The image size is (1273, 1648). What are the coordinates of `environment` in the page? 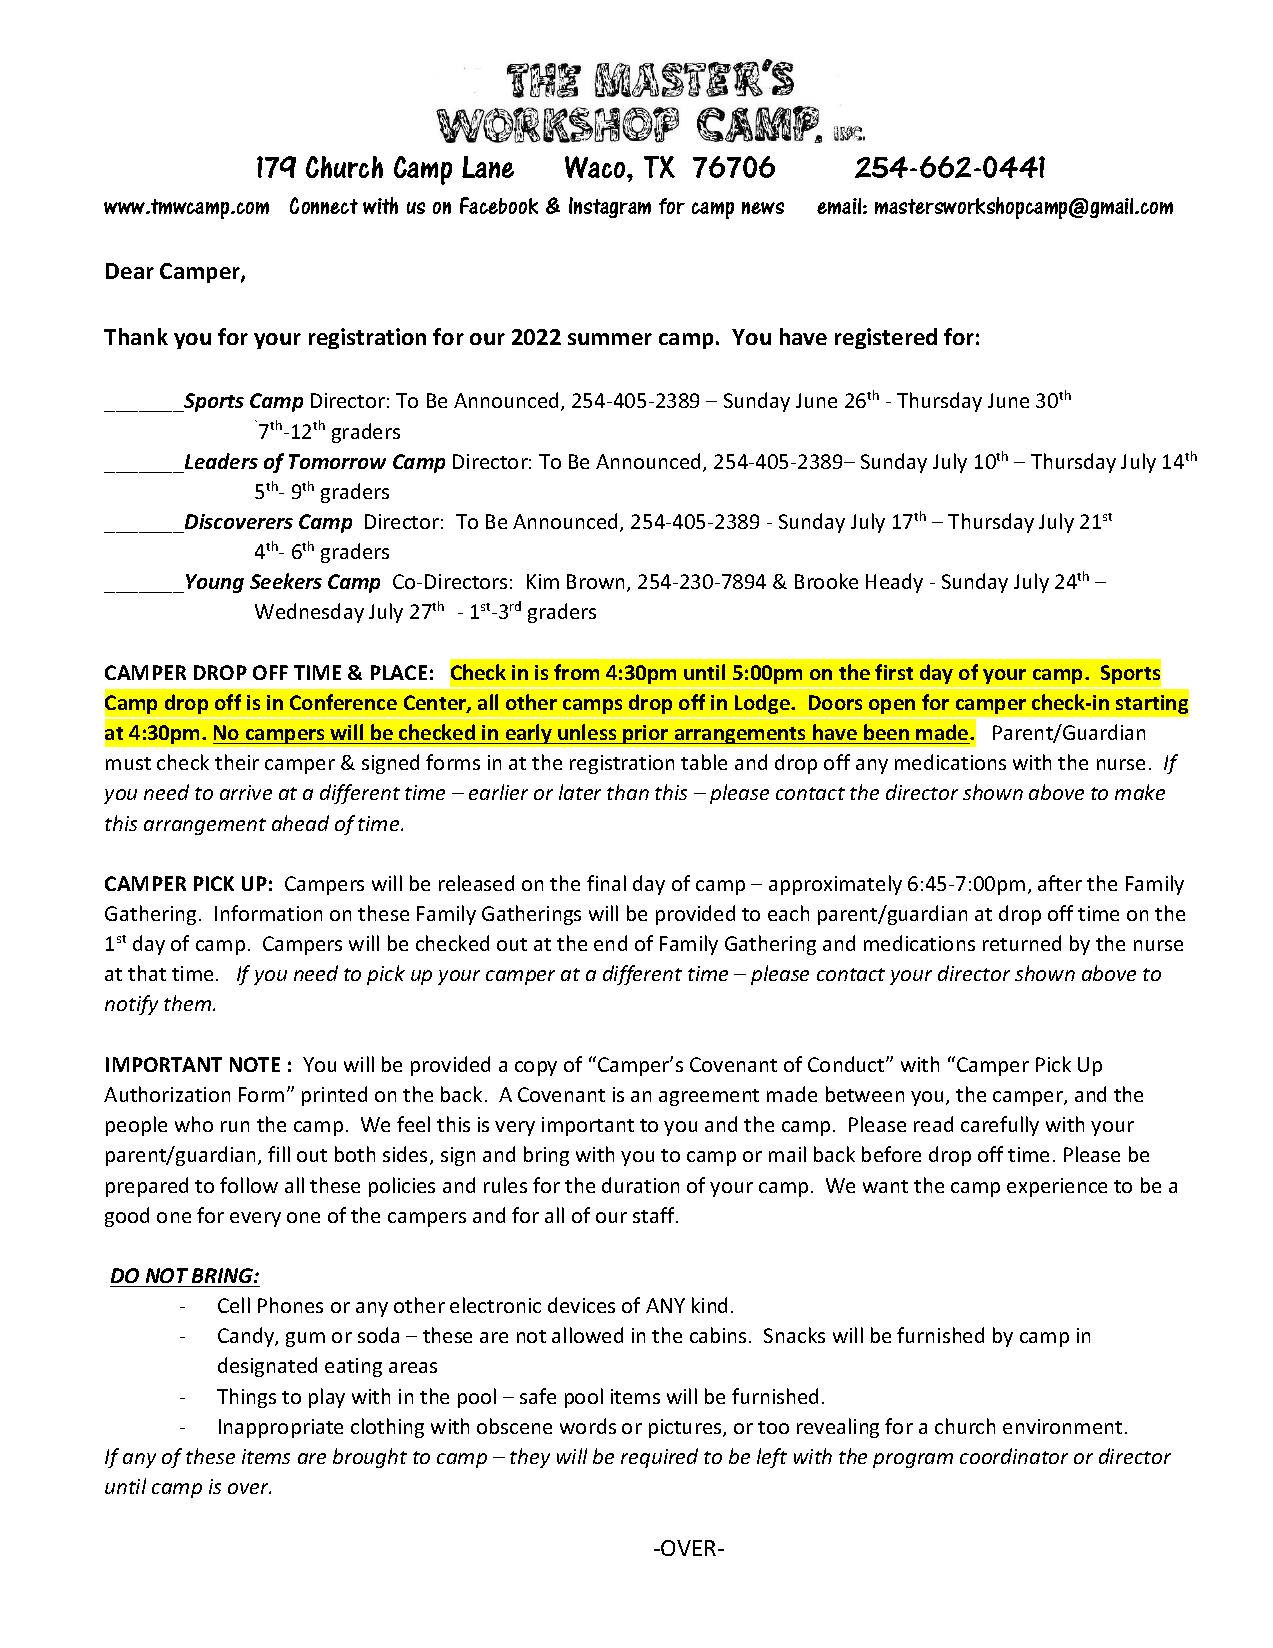 It's located at (1062, 1426).
